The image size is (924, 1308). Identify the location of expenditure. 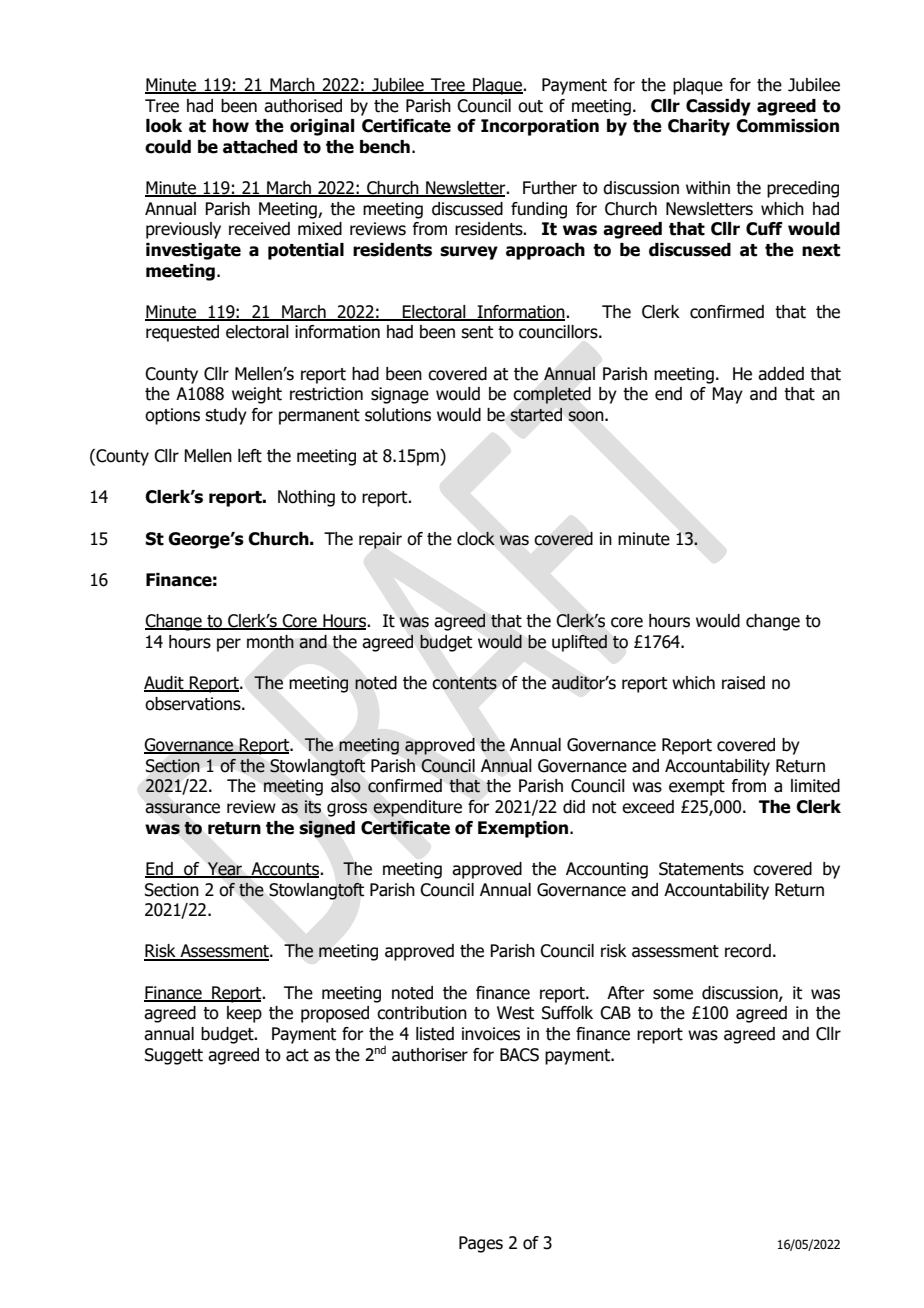
(417, 808).
